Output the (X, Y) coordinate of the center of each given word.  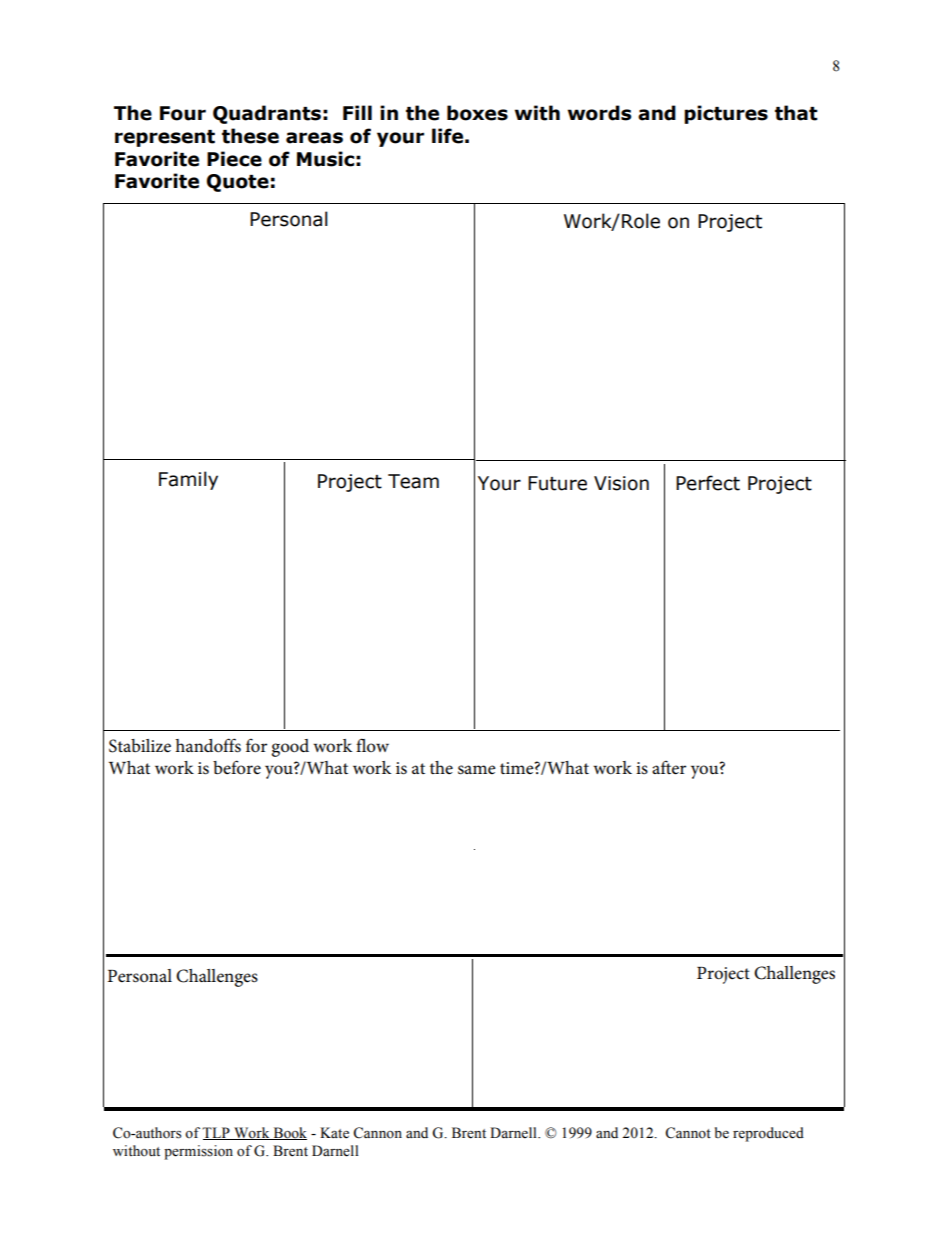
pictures (726, 114)
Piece (234, 159)
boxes (477, 113)
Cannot (688, 1133)
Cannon (377, 1133)
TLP (217, 1133)
